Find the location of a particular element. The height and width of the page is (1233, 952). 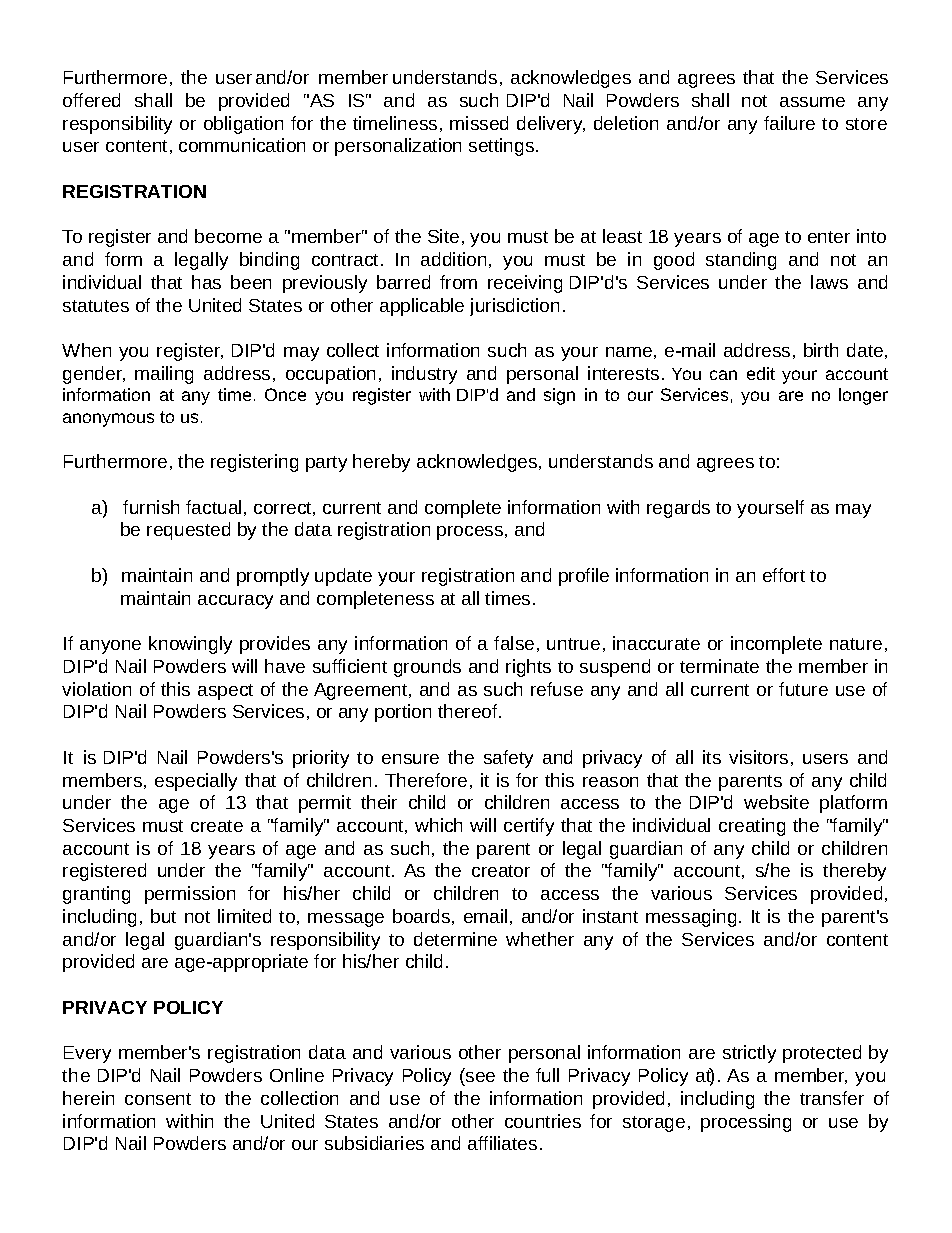

knowingly is located at coordinates (190, 645).
